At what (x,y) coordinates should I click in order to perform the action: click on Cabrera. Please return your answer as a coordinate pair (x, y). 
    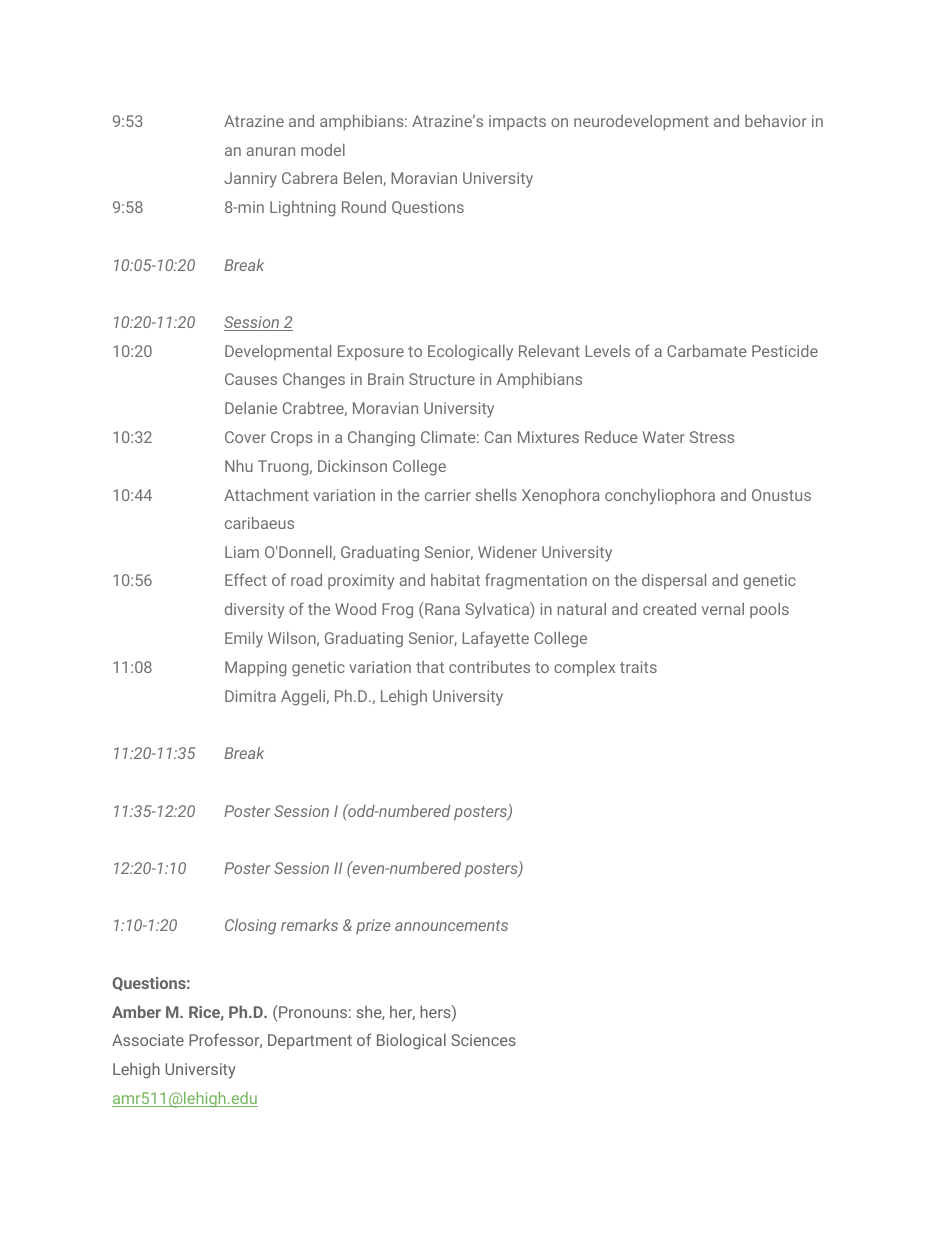
    Looking at the image, I should click on (310, 178).
